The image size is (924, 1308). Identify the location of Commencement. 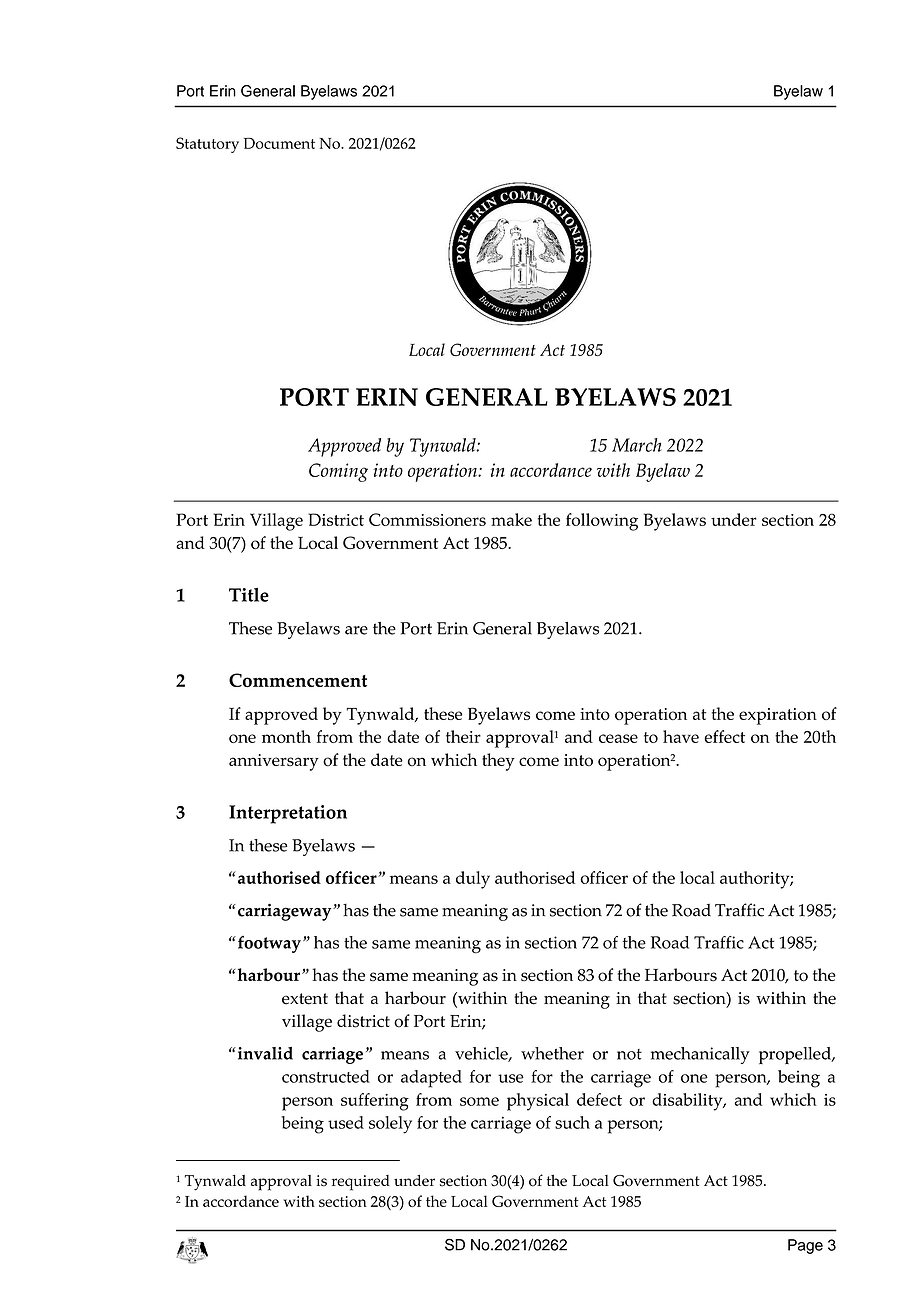
(298, 680).
